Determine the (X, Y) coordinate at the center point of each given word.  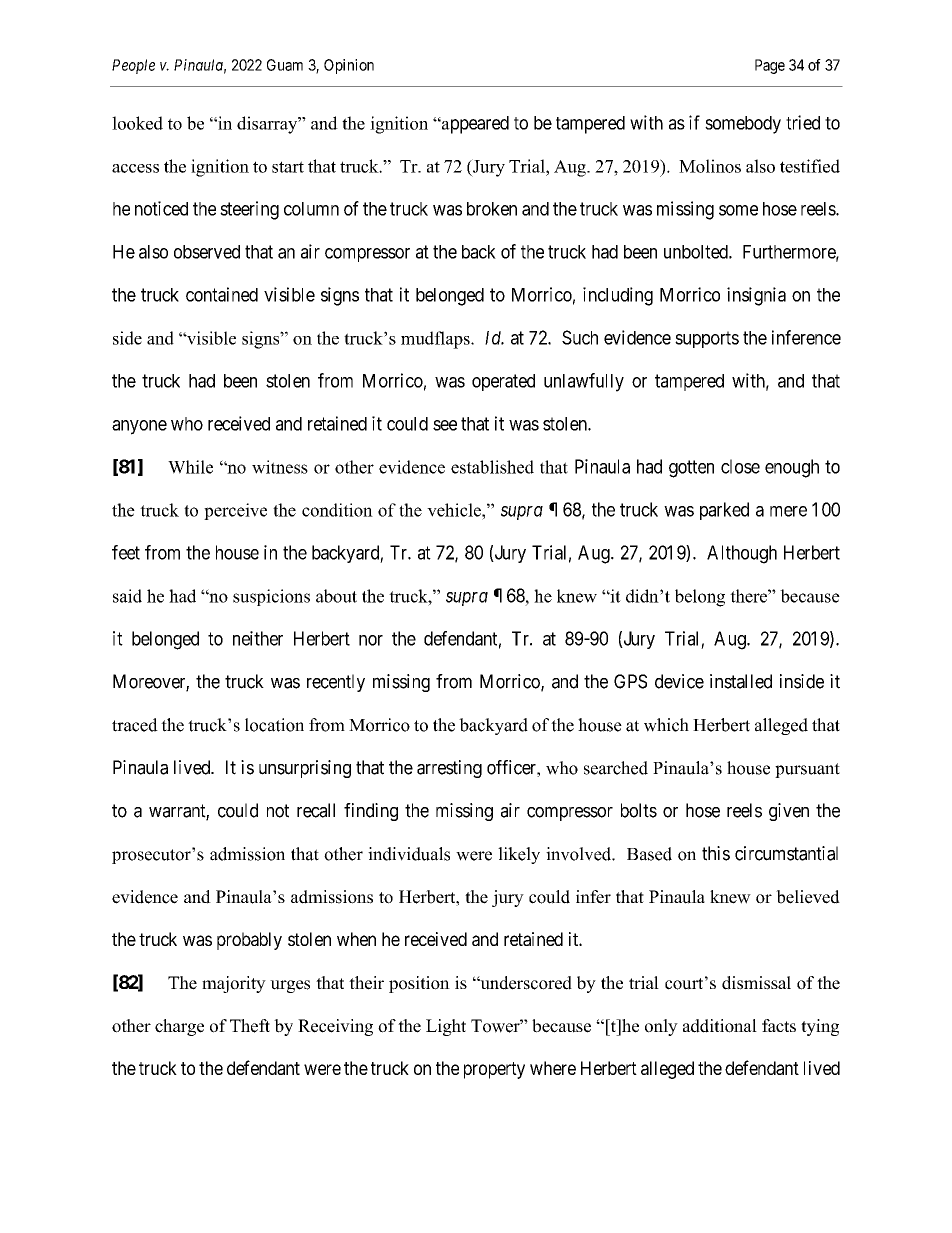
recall (316, 810)
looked (137, 123)
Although (742, 554)
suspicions (271, 597)
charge (179, 1027)
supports (707, 339)
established (492, 467)
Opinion (349, 66)
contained (222, 294)
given (789, 812)
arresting (449, 769)
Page (770, 66)
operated (503, 382)
